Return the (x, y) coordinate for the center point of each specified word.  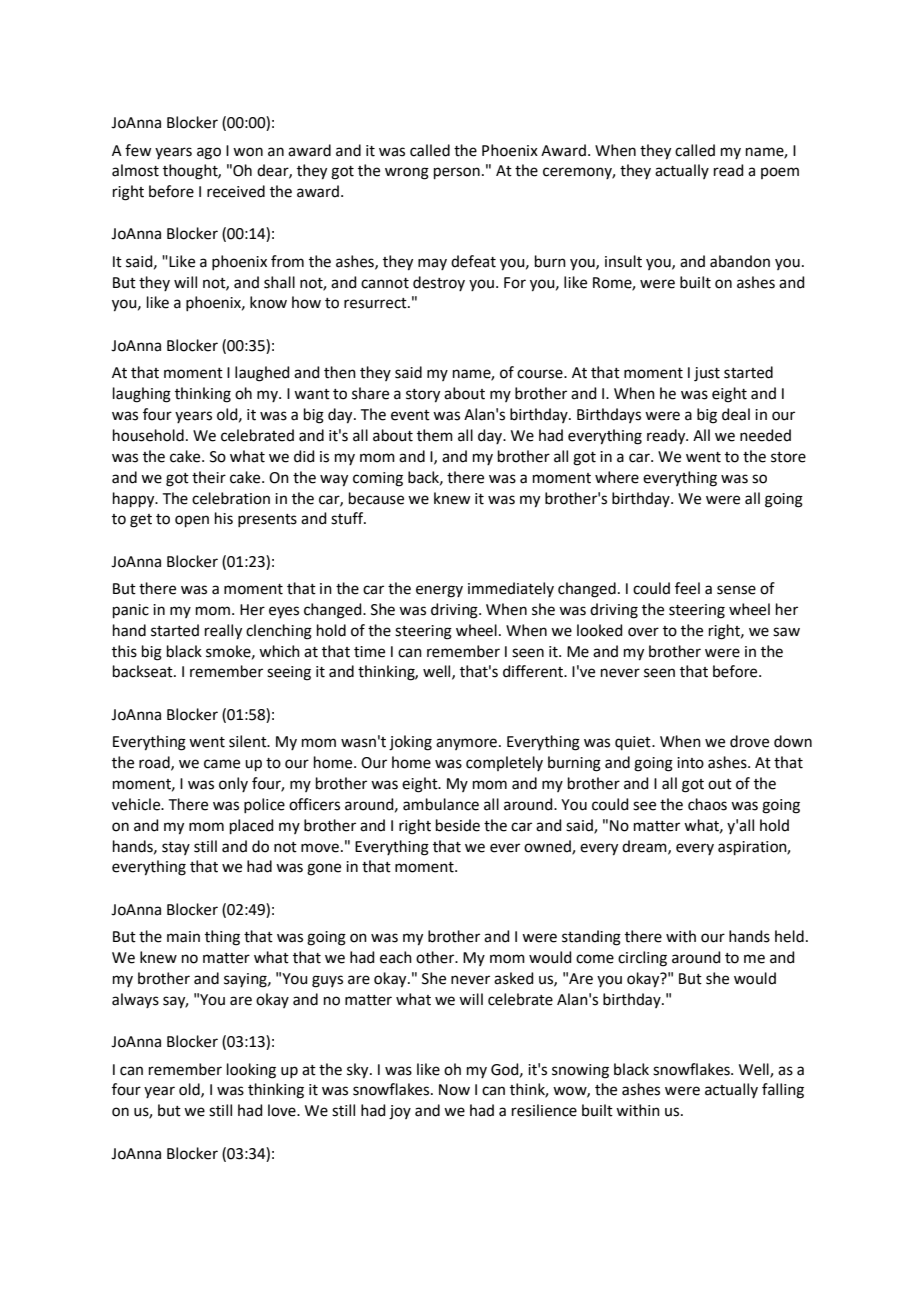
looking (251, 1071)
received (236, 191)
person (457, 173)
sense (736, 590)
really (223, 632)
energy (439, 591)
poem (780, 173)
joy (400, 1112)
